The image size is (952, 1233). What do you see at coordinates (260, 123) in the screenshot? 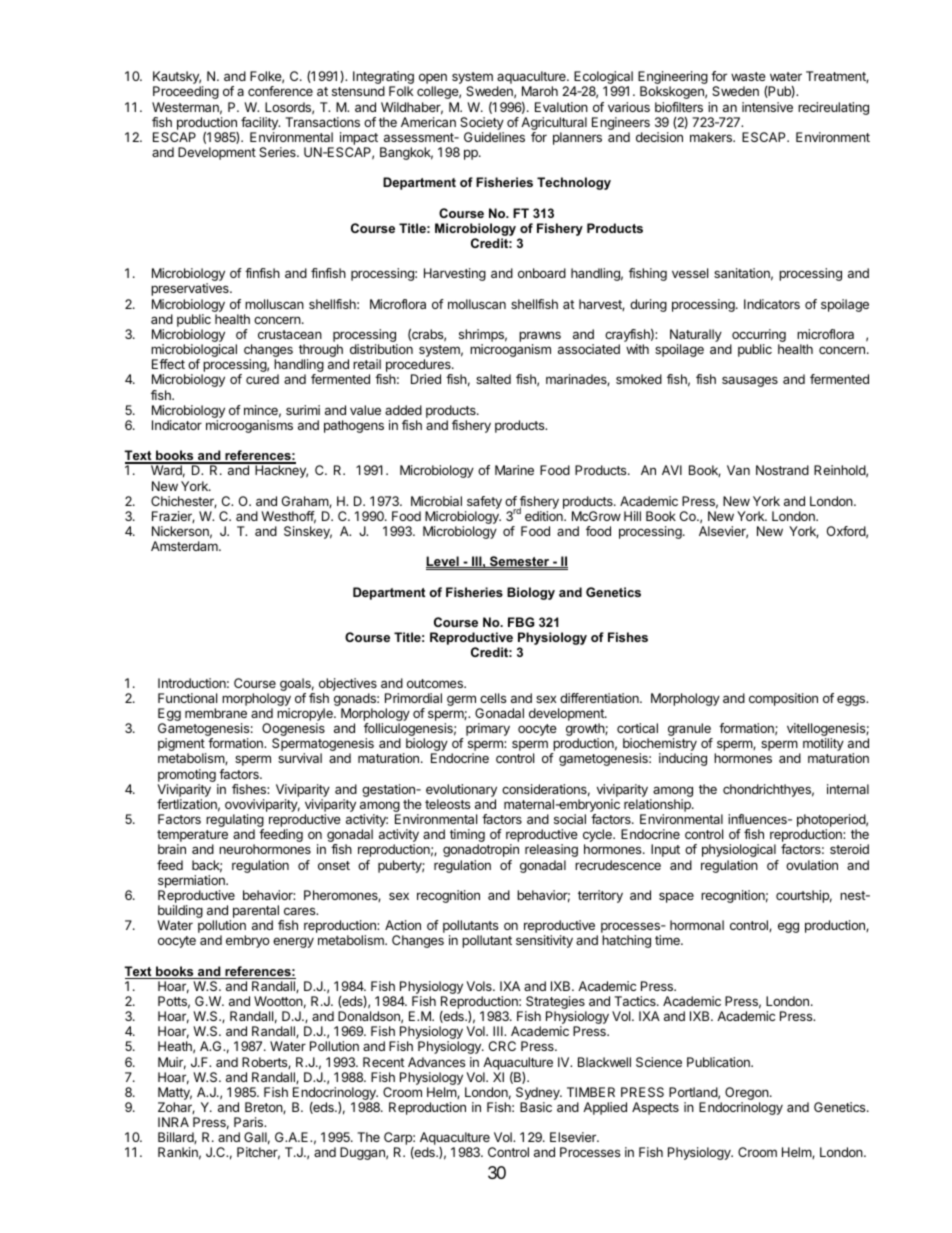
I see `facility` at bounding box center [260, 123].
